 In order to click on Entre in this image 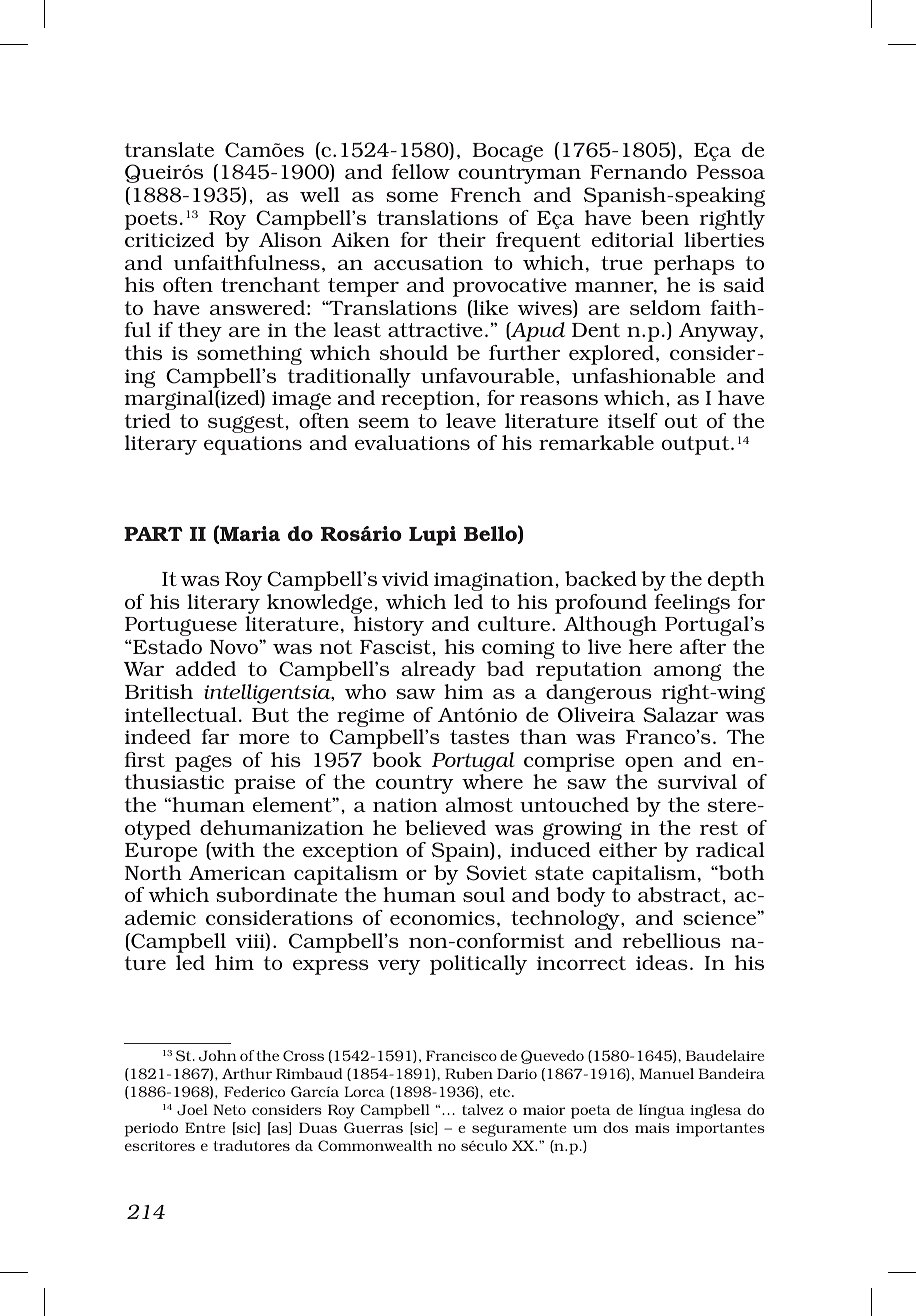, I will do `click(205, 1127)`.
